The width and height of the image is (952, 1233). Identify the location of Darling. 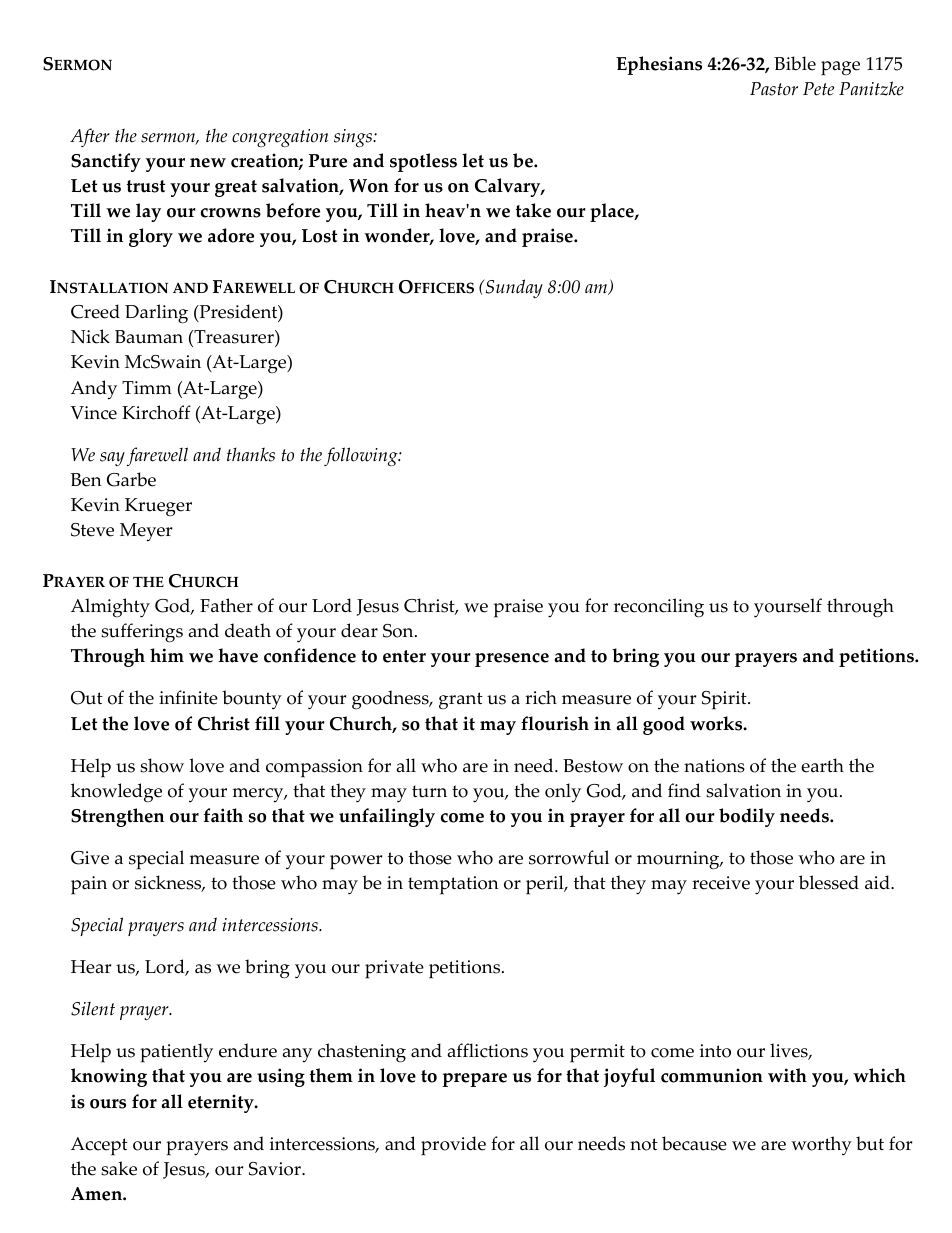
(156, 314).
